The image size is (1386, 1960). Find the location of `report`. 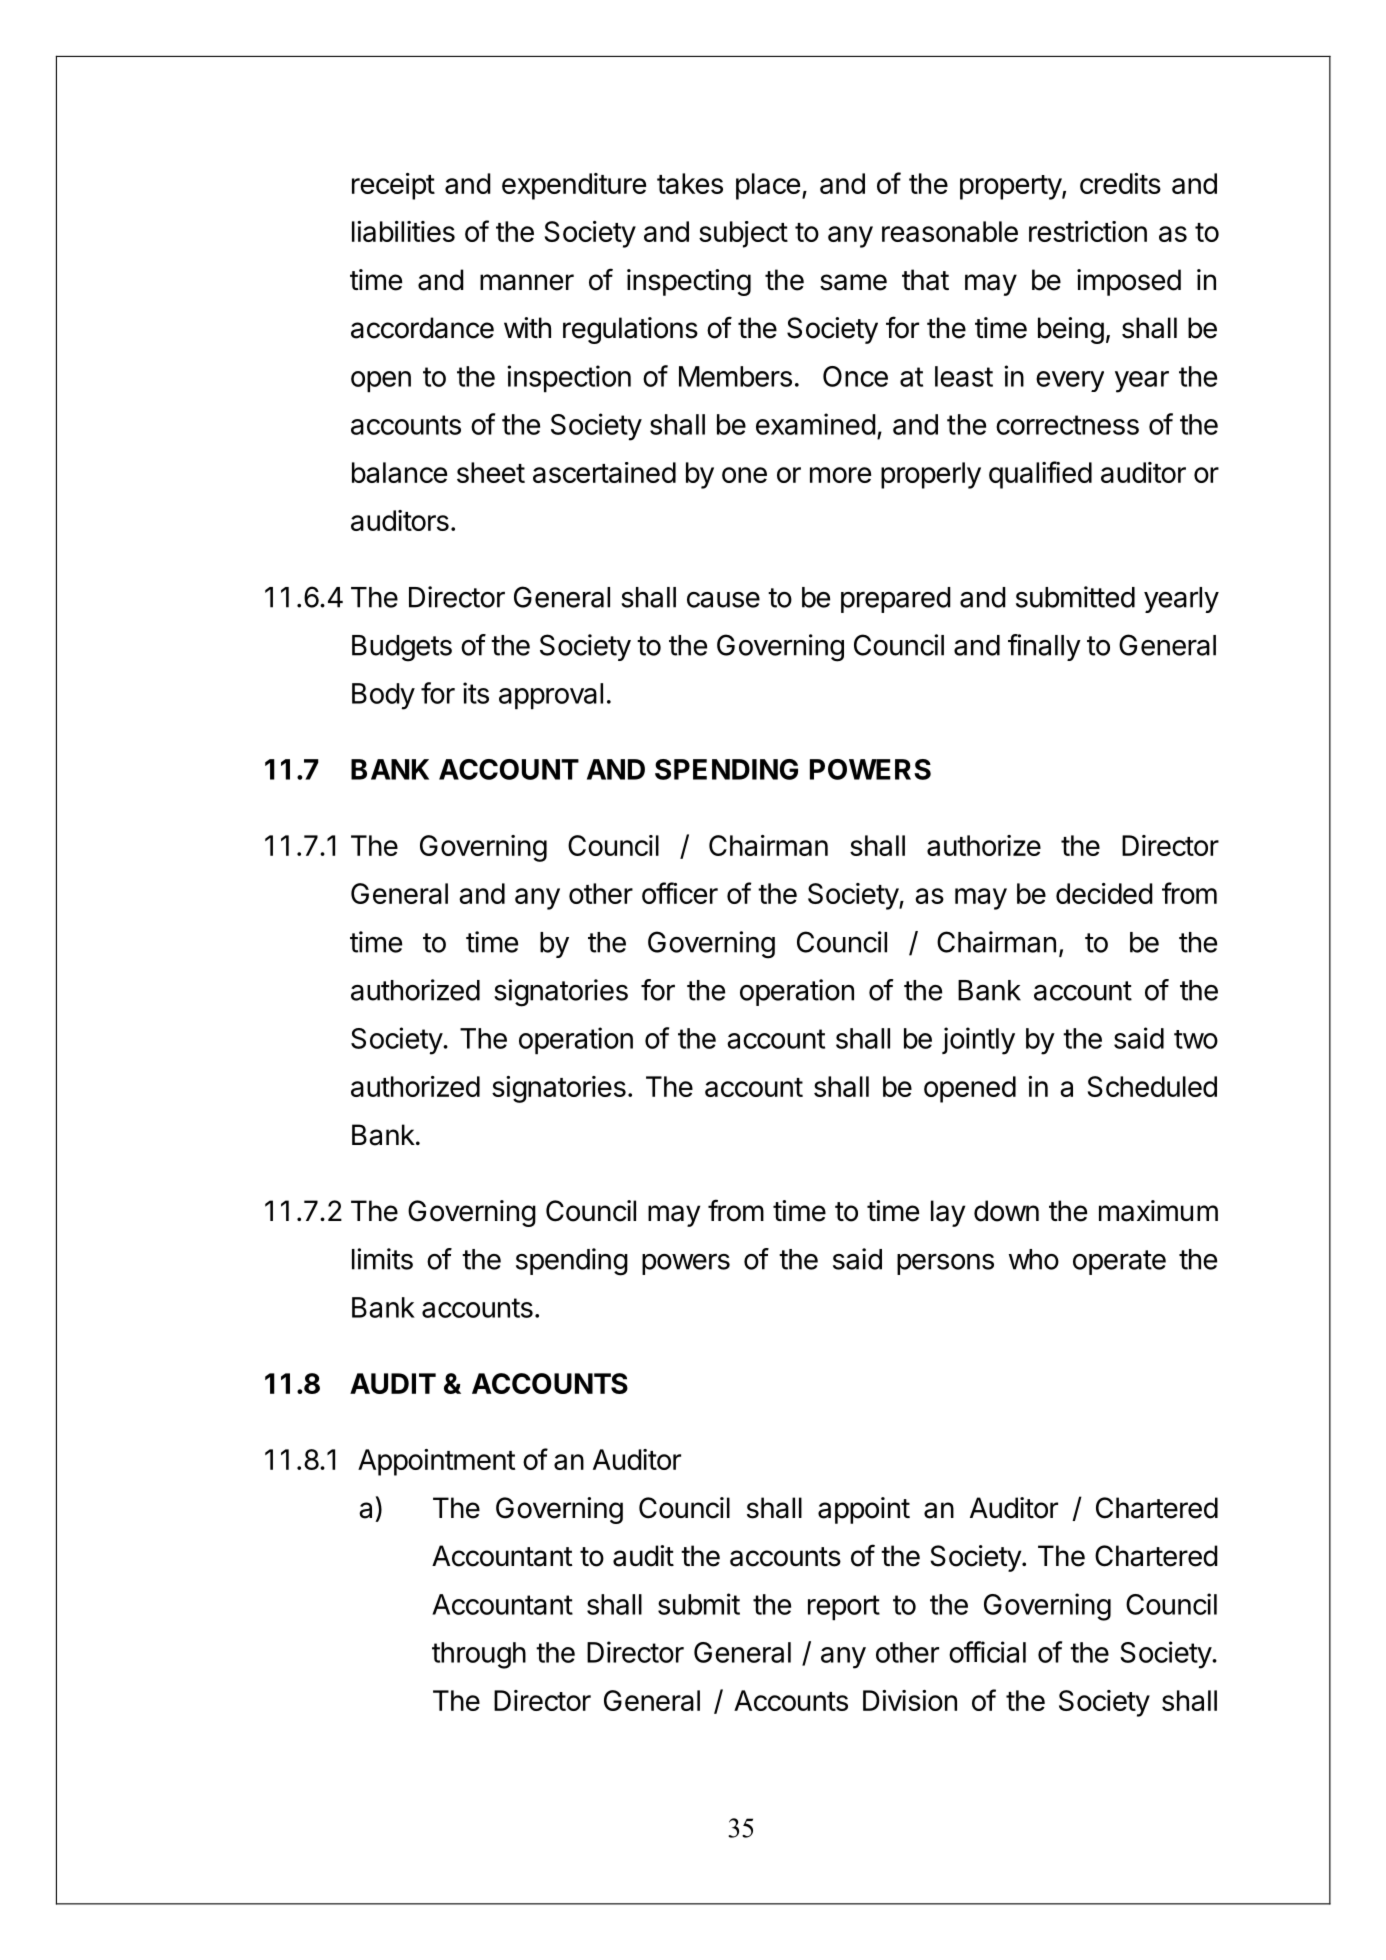

report is located at coordinates (844, 1608).
